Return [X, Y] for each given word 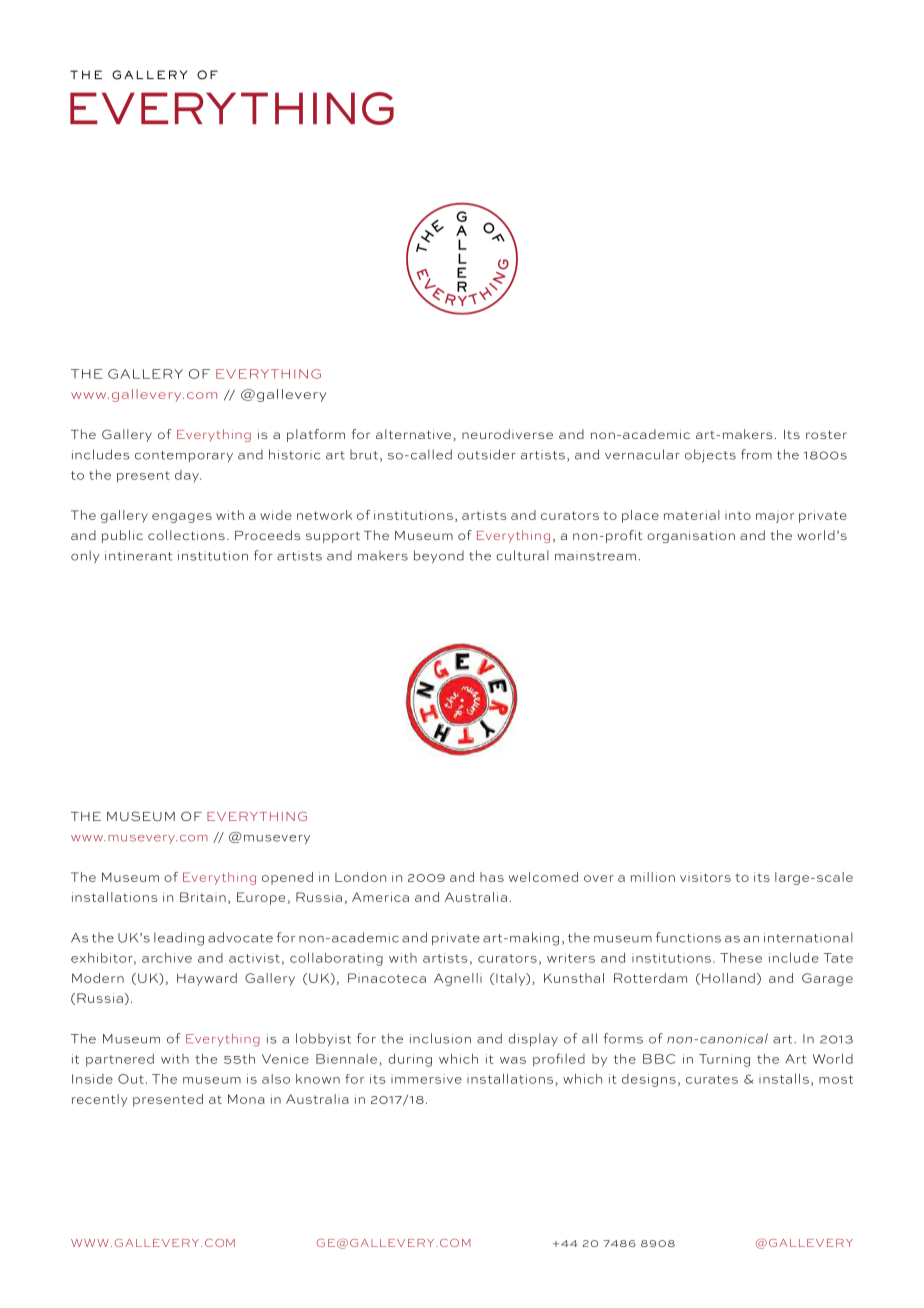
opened [287, 878]
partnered [120, 1060]
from [756, 454]
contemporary [184, 456]
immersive [426, 1079]
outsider [487, 454]
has [492, 877]
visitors [705, 877]
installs [784, 1078]
